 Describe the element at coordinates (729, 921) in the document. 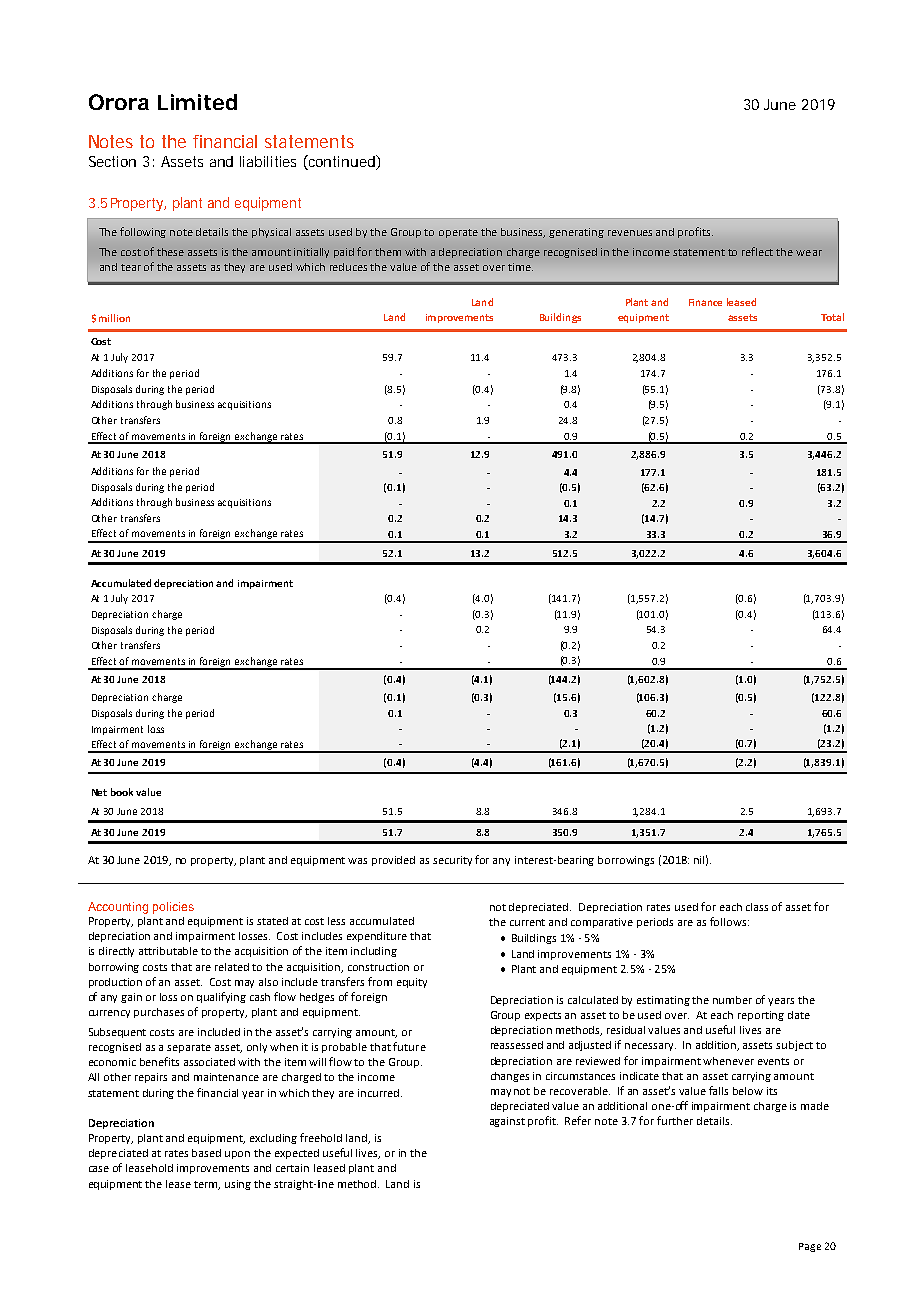

I see `follows` at that location.
